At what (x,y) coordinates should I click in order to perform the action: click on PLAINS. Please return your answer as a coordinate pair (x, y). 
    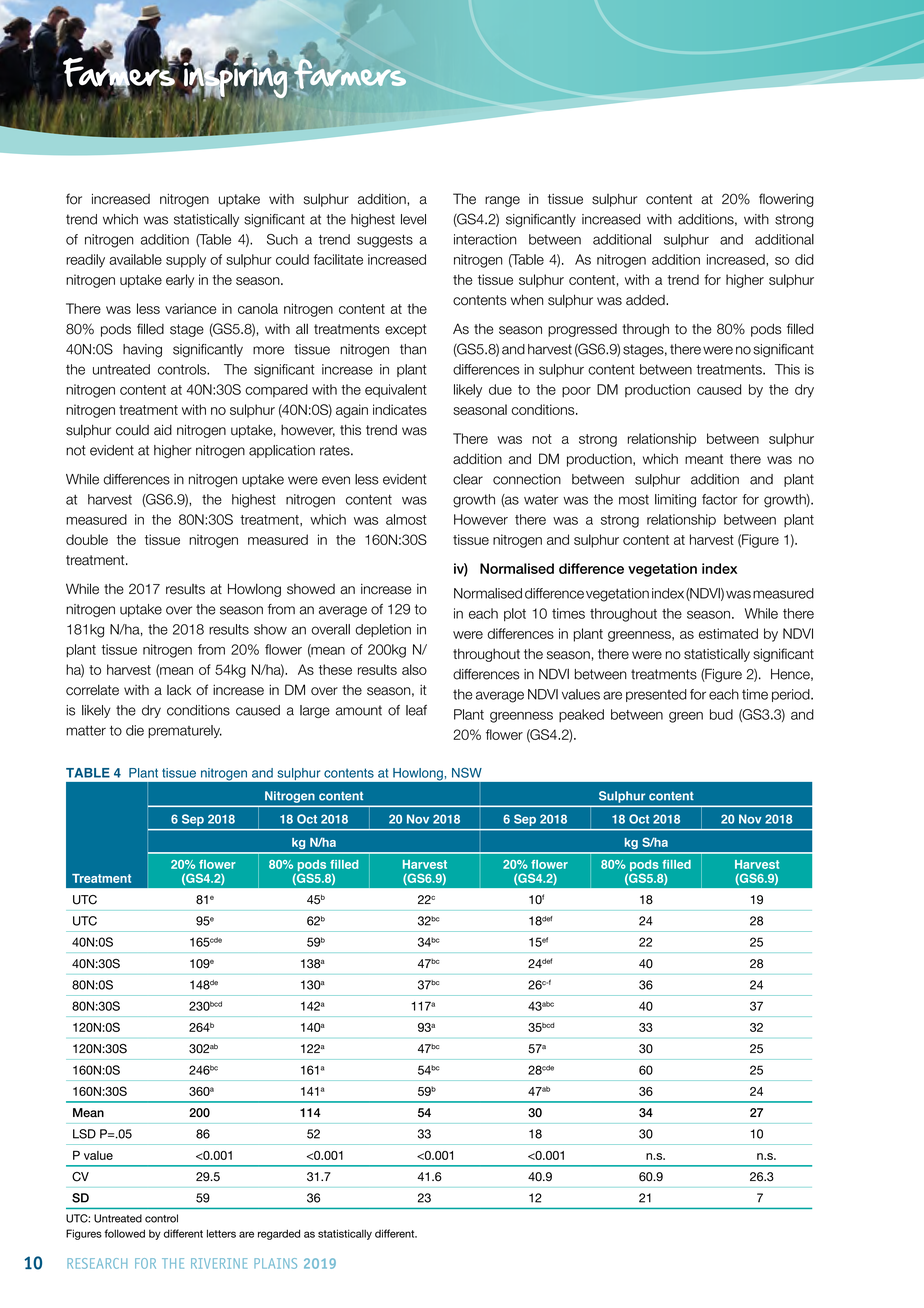
    Looking at the image, I should click on (275, 1263).
